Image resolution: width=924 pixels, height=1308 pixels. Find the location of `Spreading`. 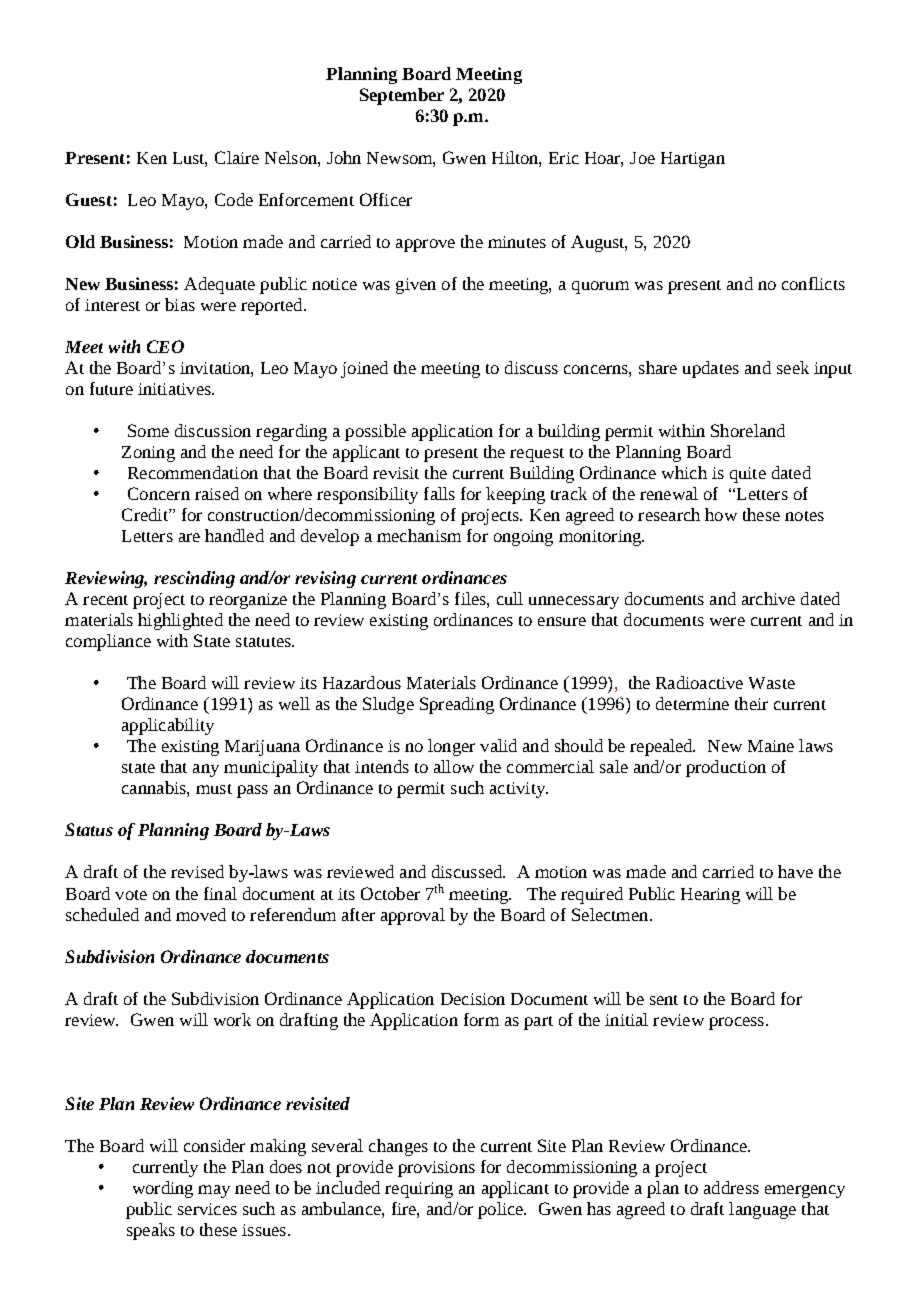

Spreading is located at coordinates (457, 705).
